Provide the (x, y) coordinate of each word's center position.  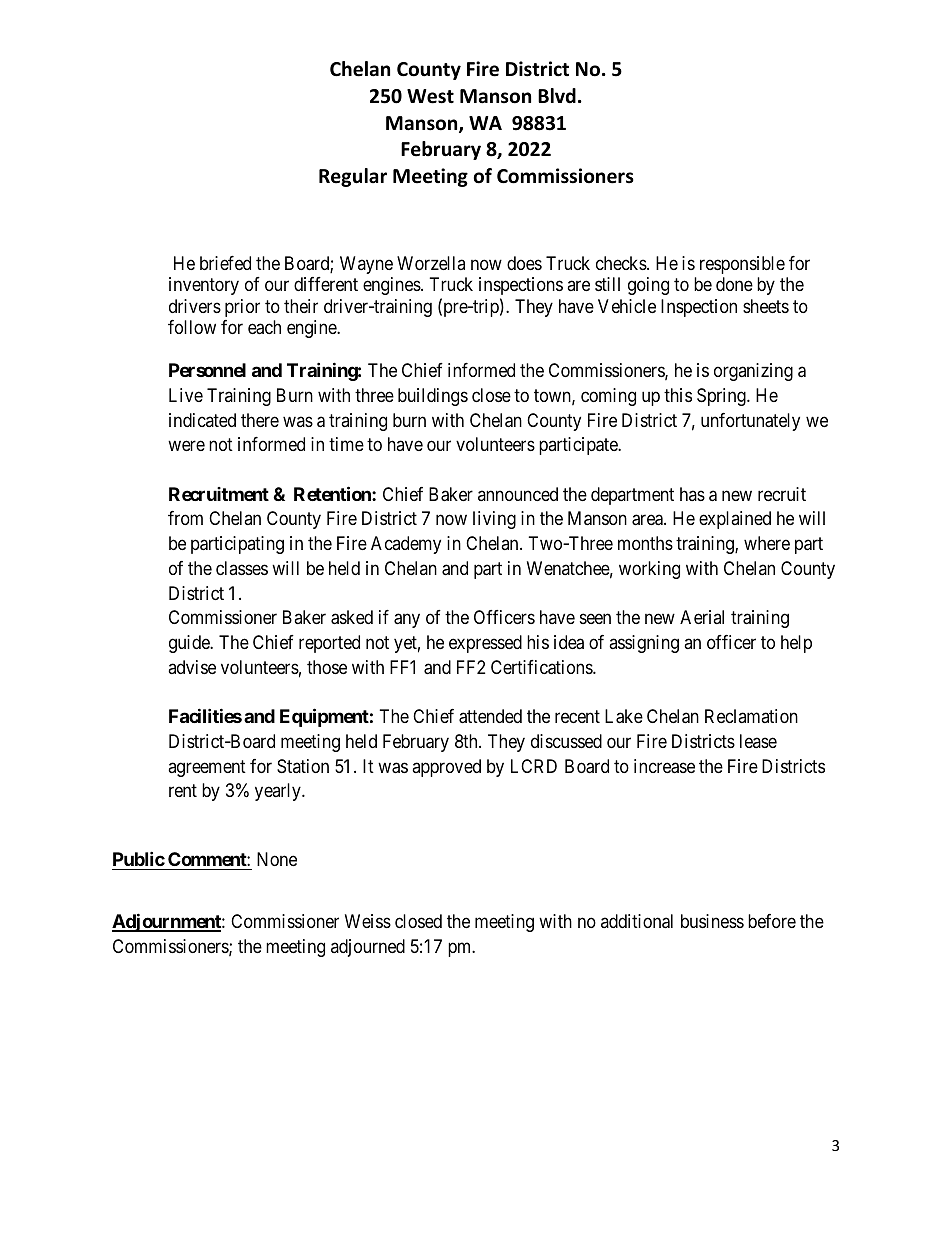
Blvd (557, 96)
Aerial (702, 617)
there (260, 420)
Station (303, 766)
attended (490, 716)
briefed (225, 263)
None (277, 859)
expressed (485, 644)
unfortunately (750, 422)
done (734, 284)
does (524, 263)
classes (242, 568)
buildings (433, 397)
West (430, 96)
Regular (353, 177)
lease (758, 741)
